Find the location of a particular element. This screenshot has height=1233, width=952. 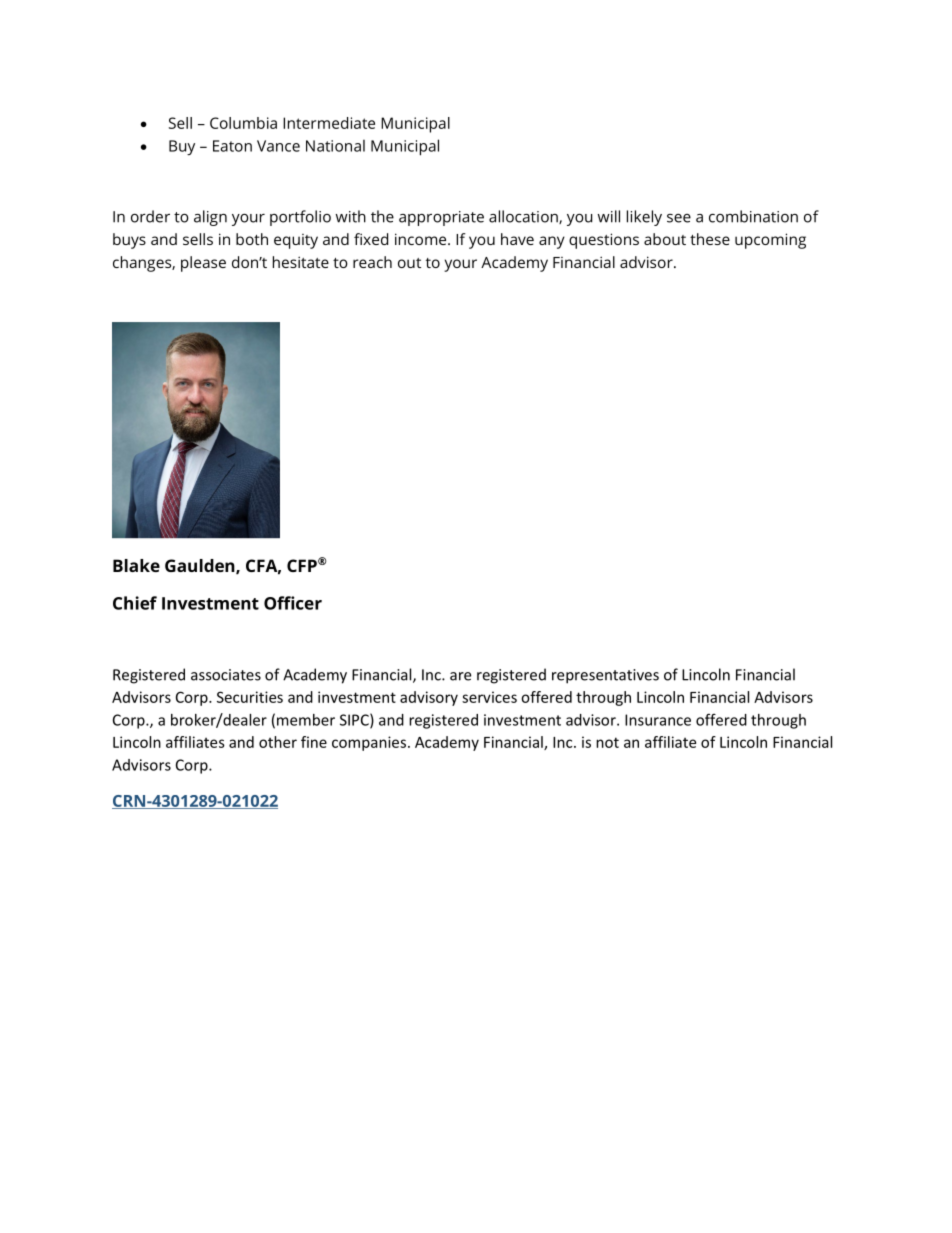

see is located at coordinates (679, 218).
